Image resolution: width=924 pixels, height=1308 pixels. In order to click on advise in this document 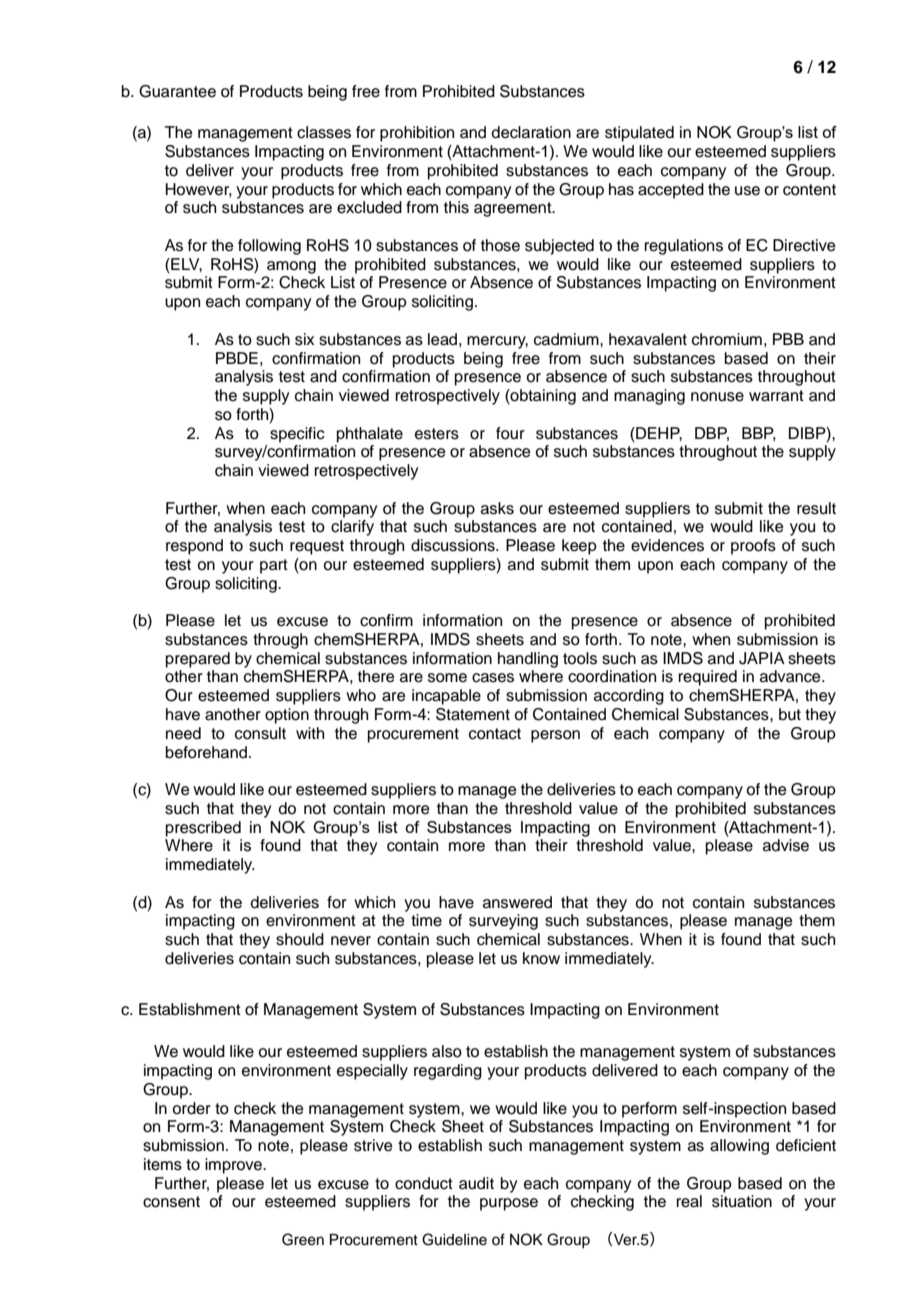, I will do `click(786, 845)`.
